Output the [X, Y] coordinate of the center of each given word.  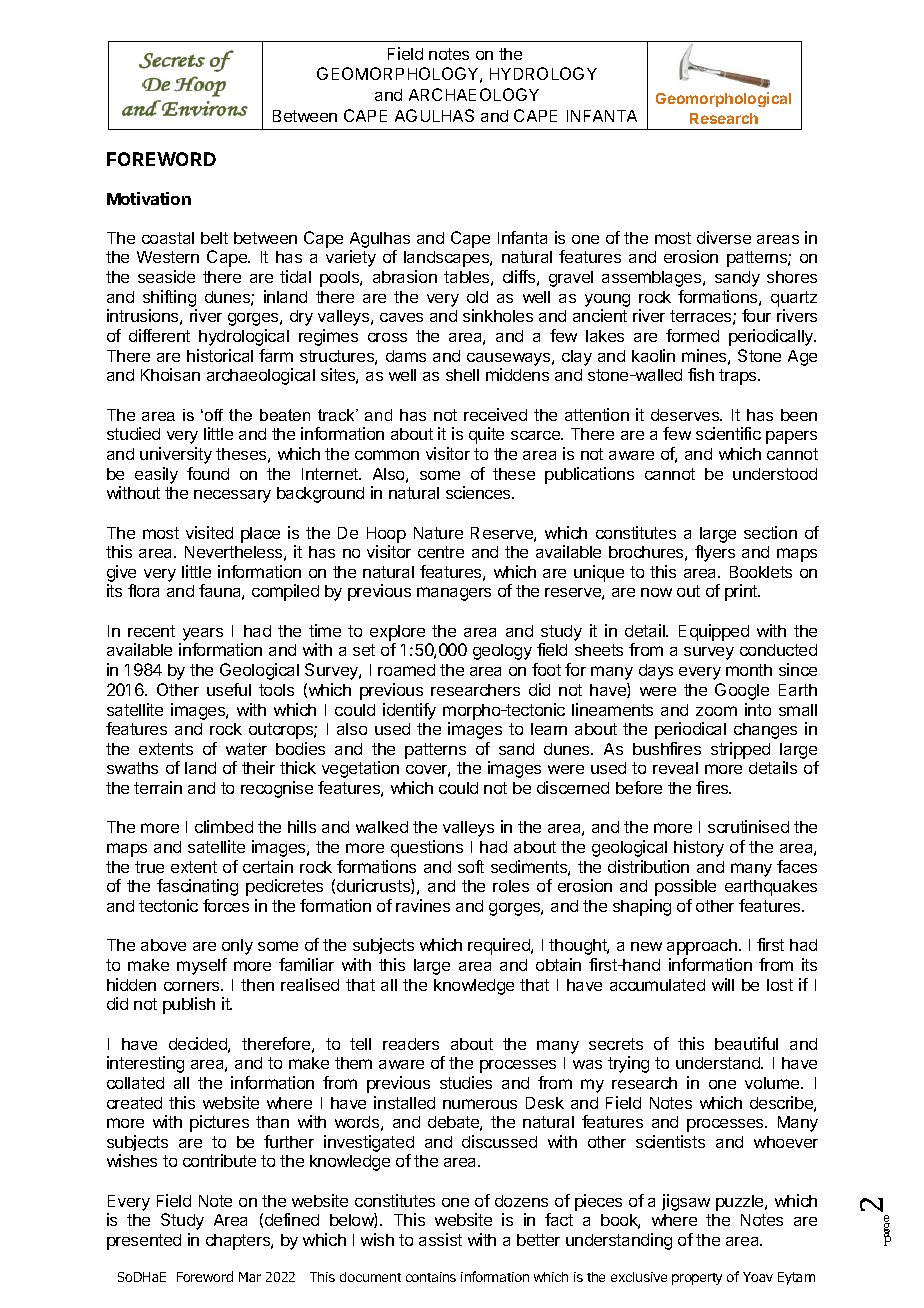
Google [742, 691]
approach [702, 947]
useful [229, 689]
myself [202, 966]
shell [462, 375]
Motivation [149, 198]
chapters [239, 1242]
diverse [724, 237]
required [500, 946]
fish [701, 374]
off [214, 415]
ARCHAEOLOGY [474, 94]
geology [502, 652]
